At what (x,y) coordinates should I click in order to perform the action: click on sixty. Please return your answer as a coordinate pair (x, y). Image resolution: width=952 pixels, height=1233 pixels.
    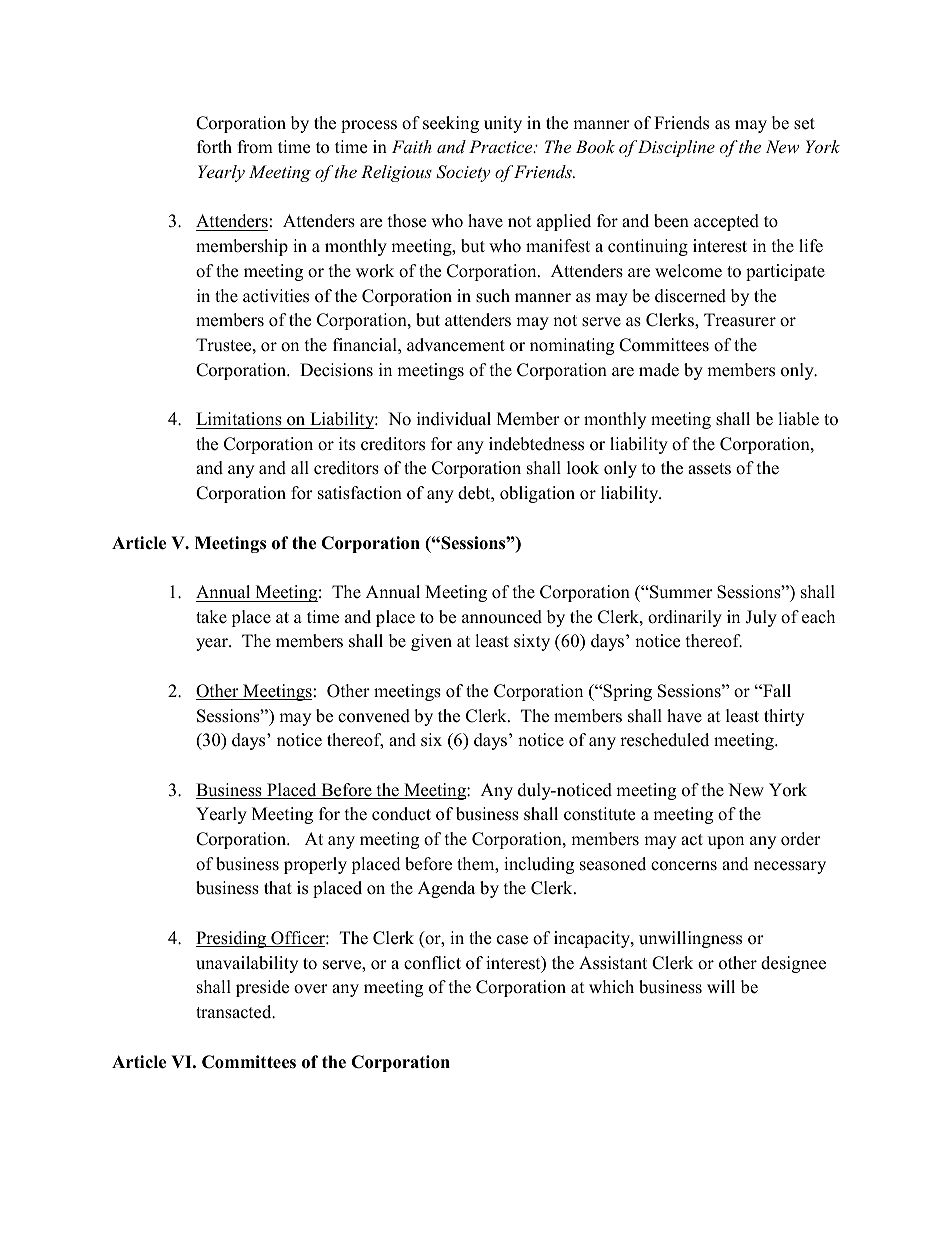
    Looking at the image, I should click on (532, 642).
